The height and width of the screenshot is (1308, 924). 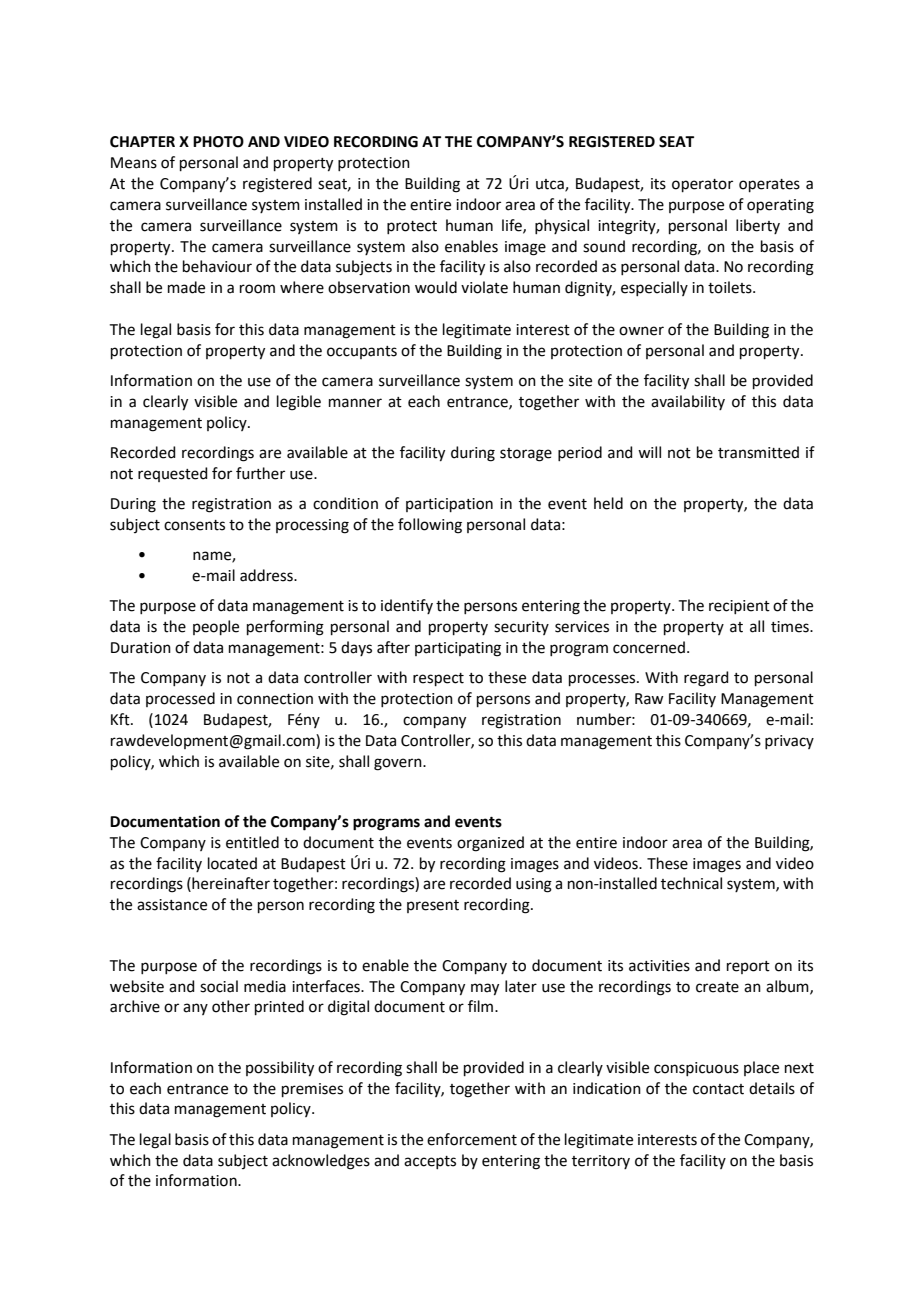 I want to click on recipient, so click(x=739, y=607).
